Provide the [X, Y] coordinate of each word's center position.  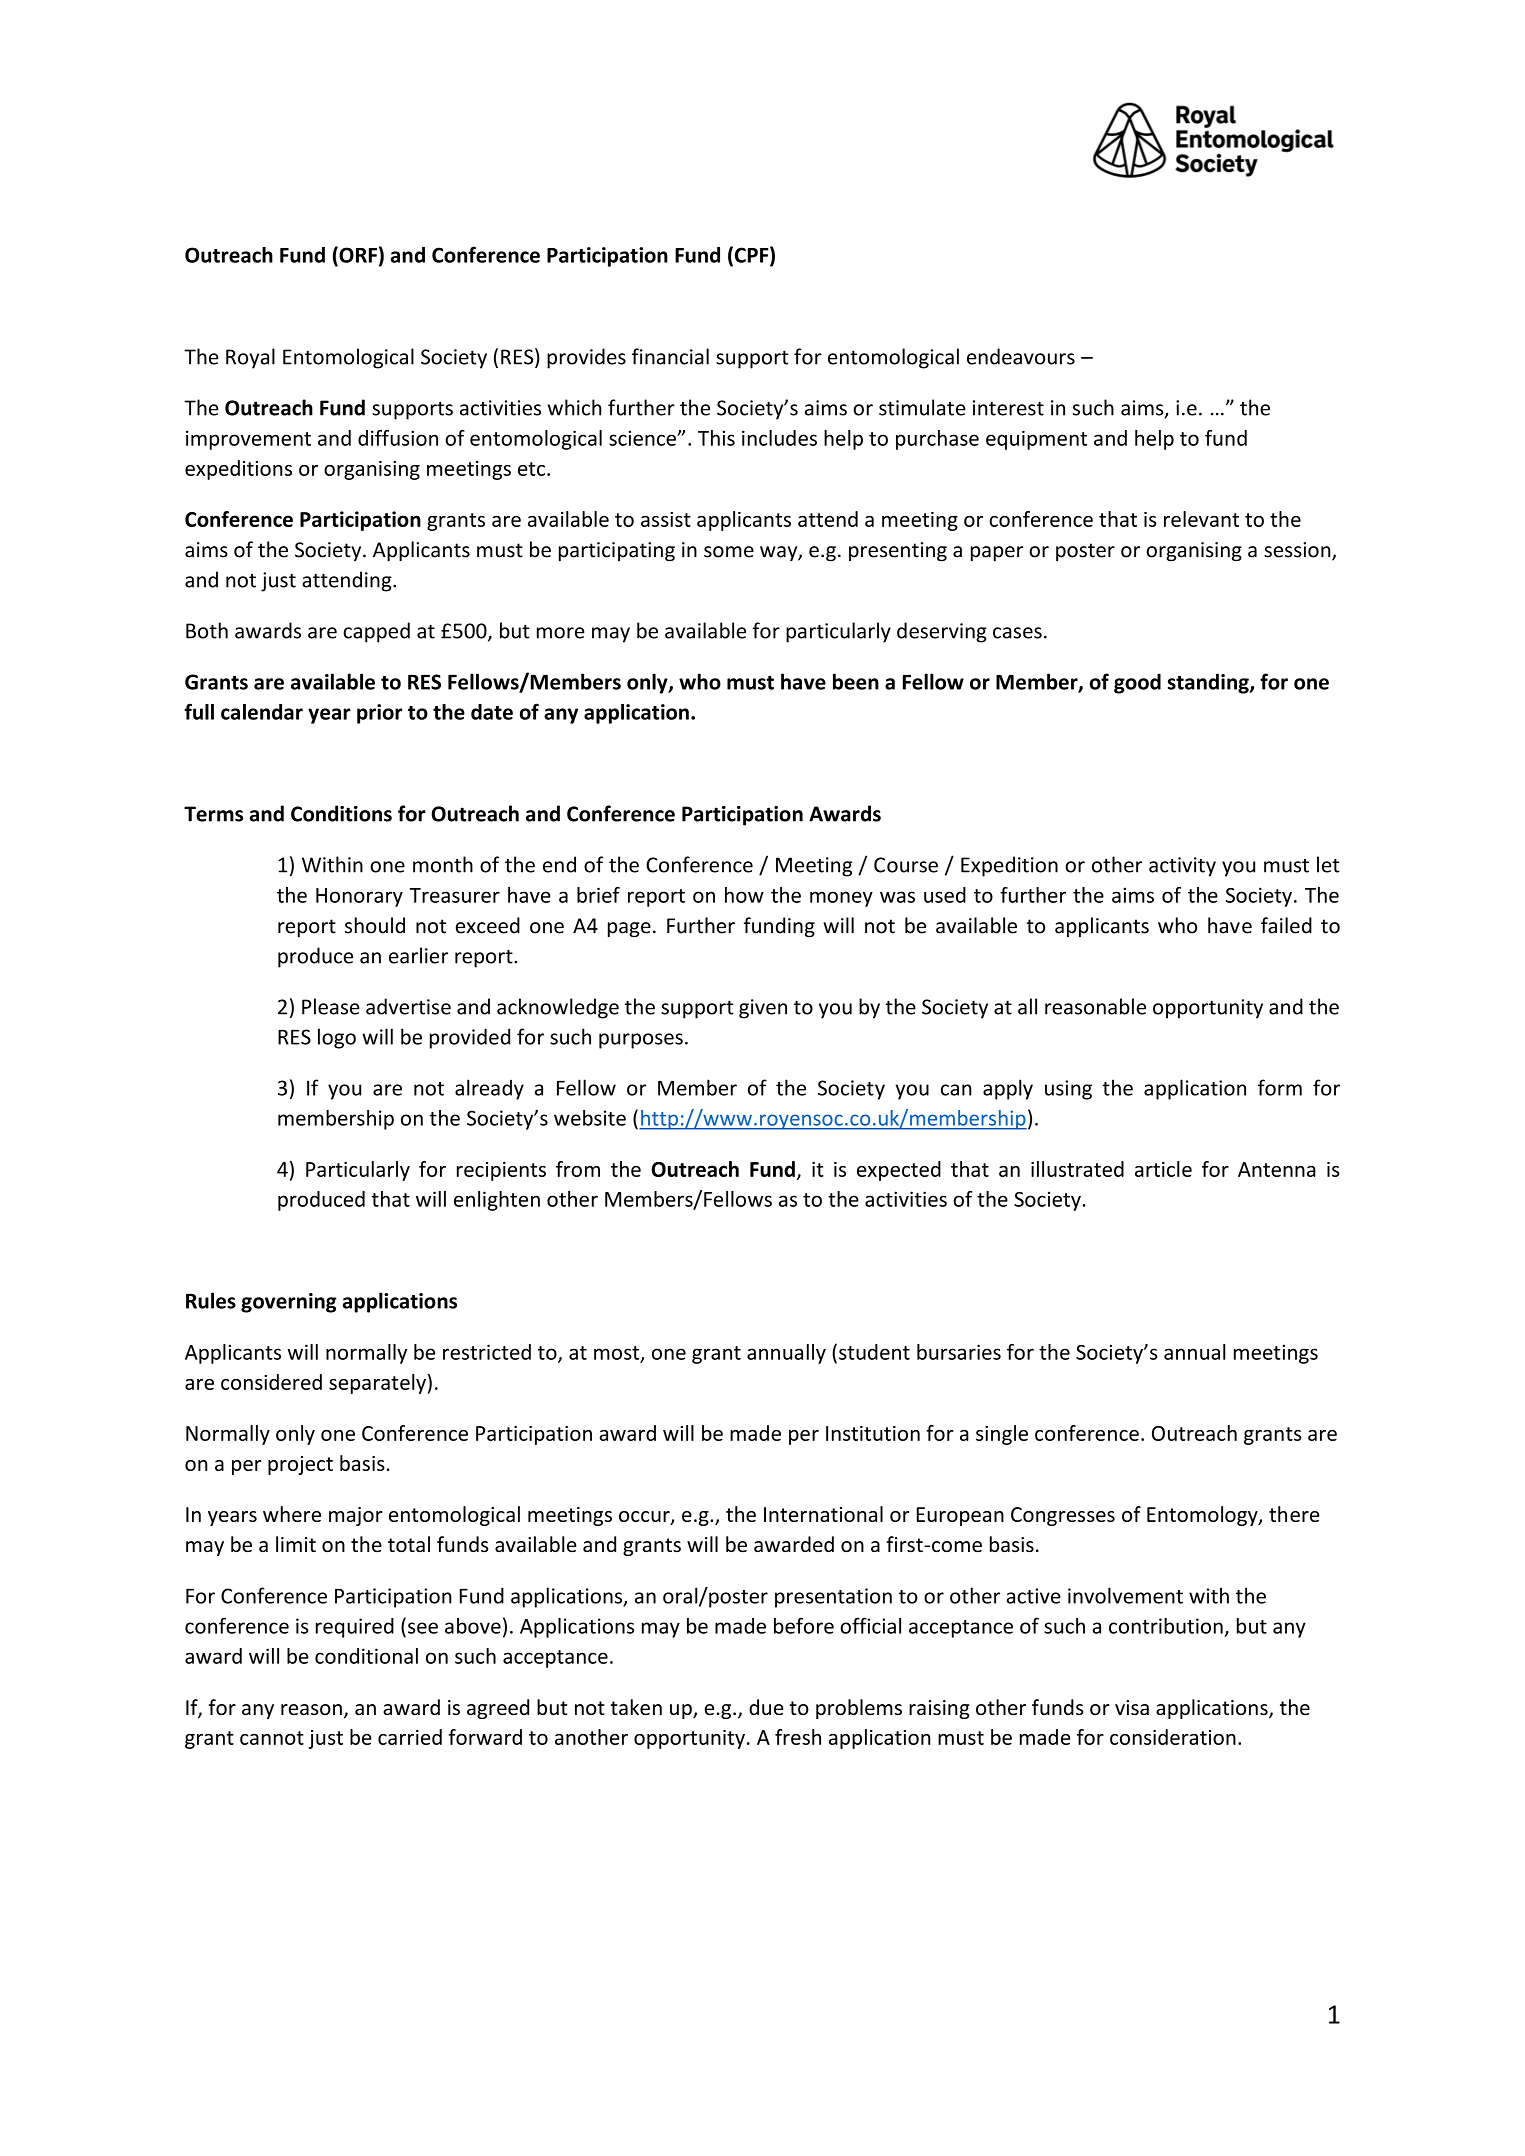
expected [899, 1171]
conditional [366, 1656]
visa [1132, 1708]
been [856, 681]
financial [670, 356]
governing [289, 1303]
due [766, 1707]
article [1163, 1169]
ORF [357, 254]
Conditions [341, 813]
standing [1209, 683]
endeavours [1021, 356]
